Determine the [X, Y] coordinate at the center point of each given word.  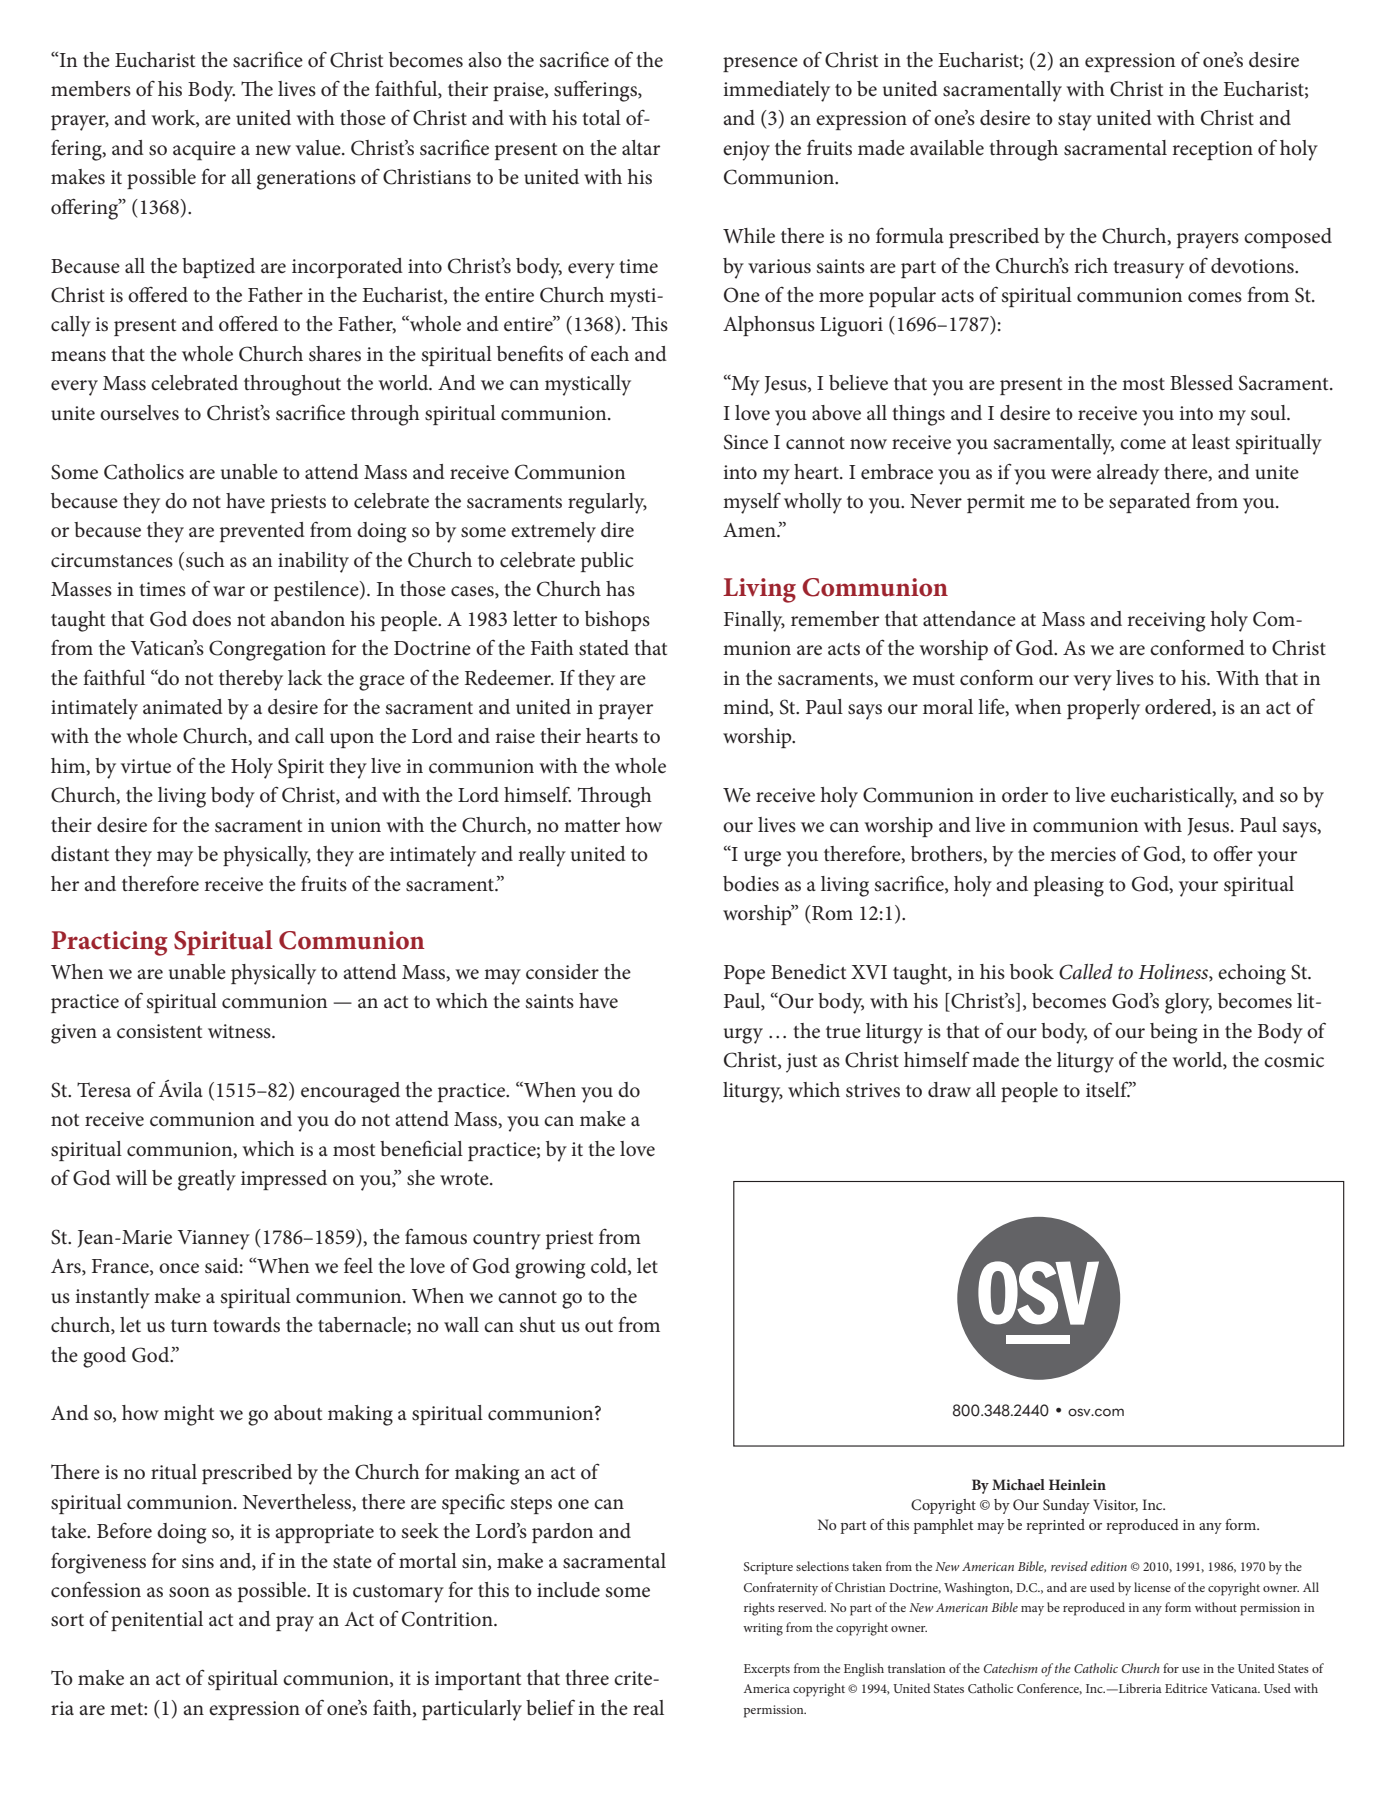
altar [641, 147]
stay [1075, 122]
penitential [157, 1621]
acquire [204, 151]
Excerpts [767, 1670]
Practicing [109, 943]
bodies [751, 884]
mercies [1083, 854]
